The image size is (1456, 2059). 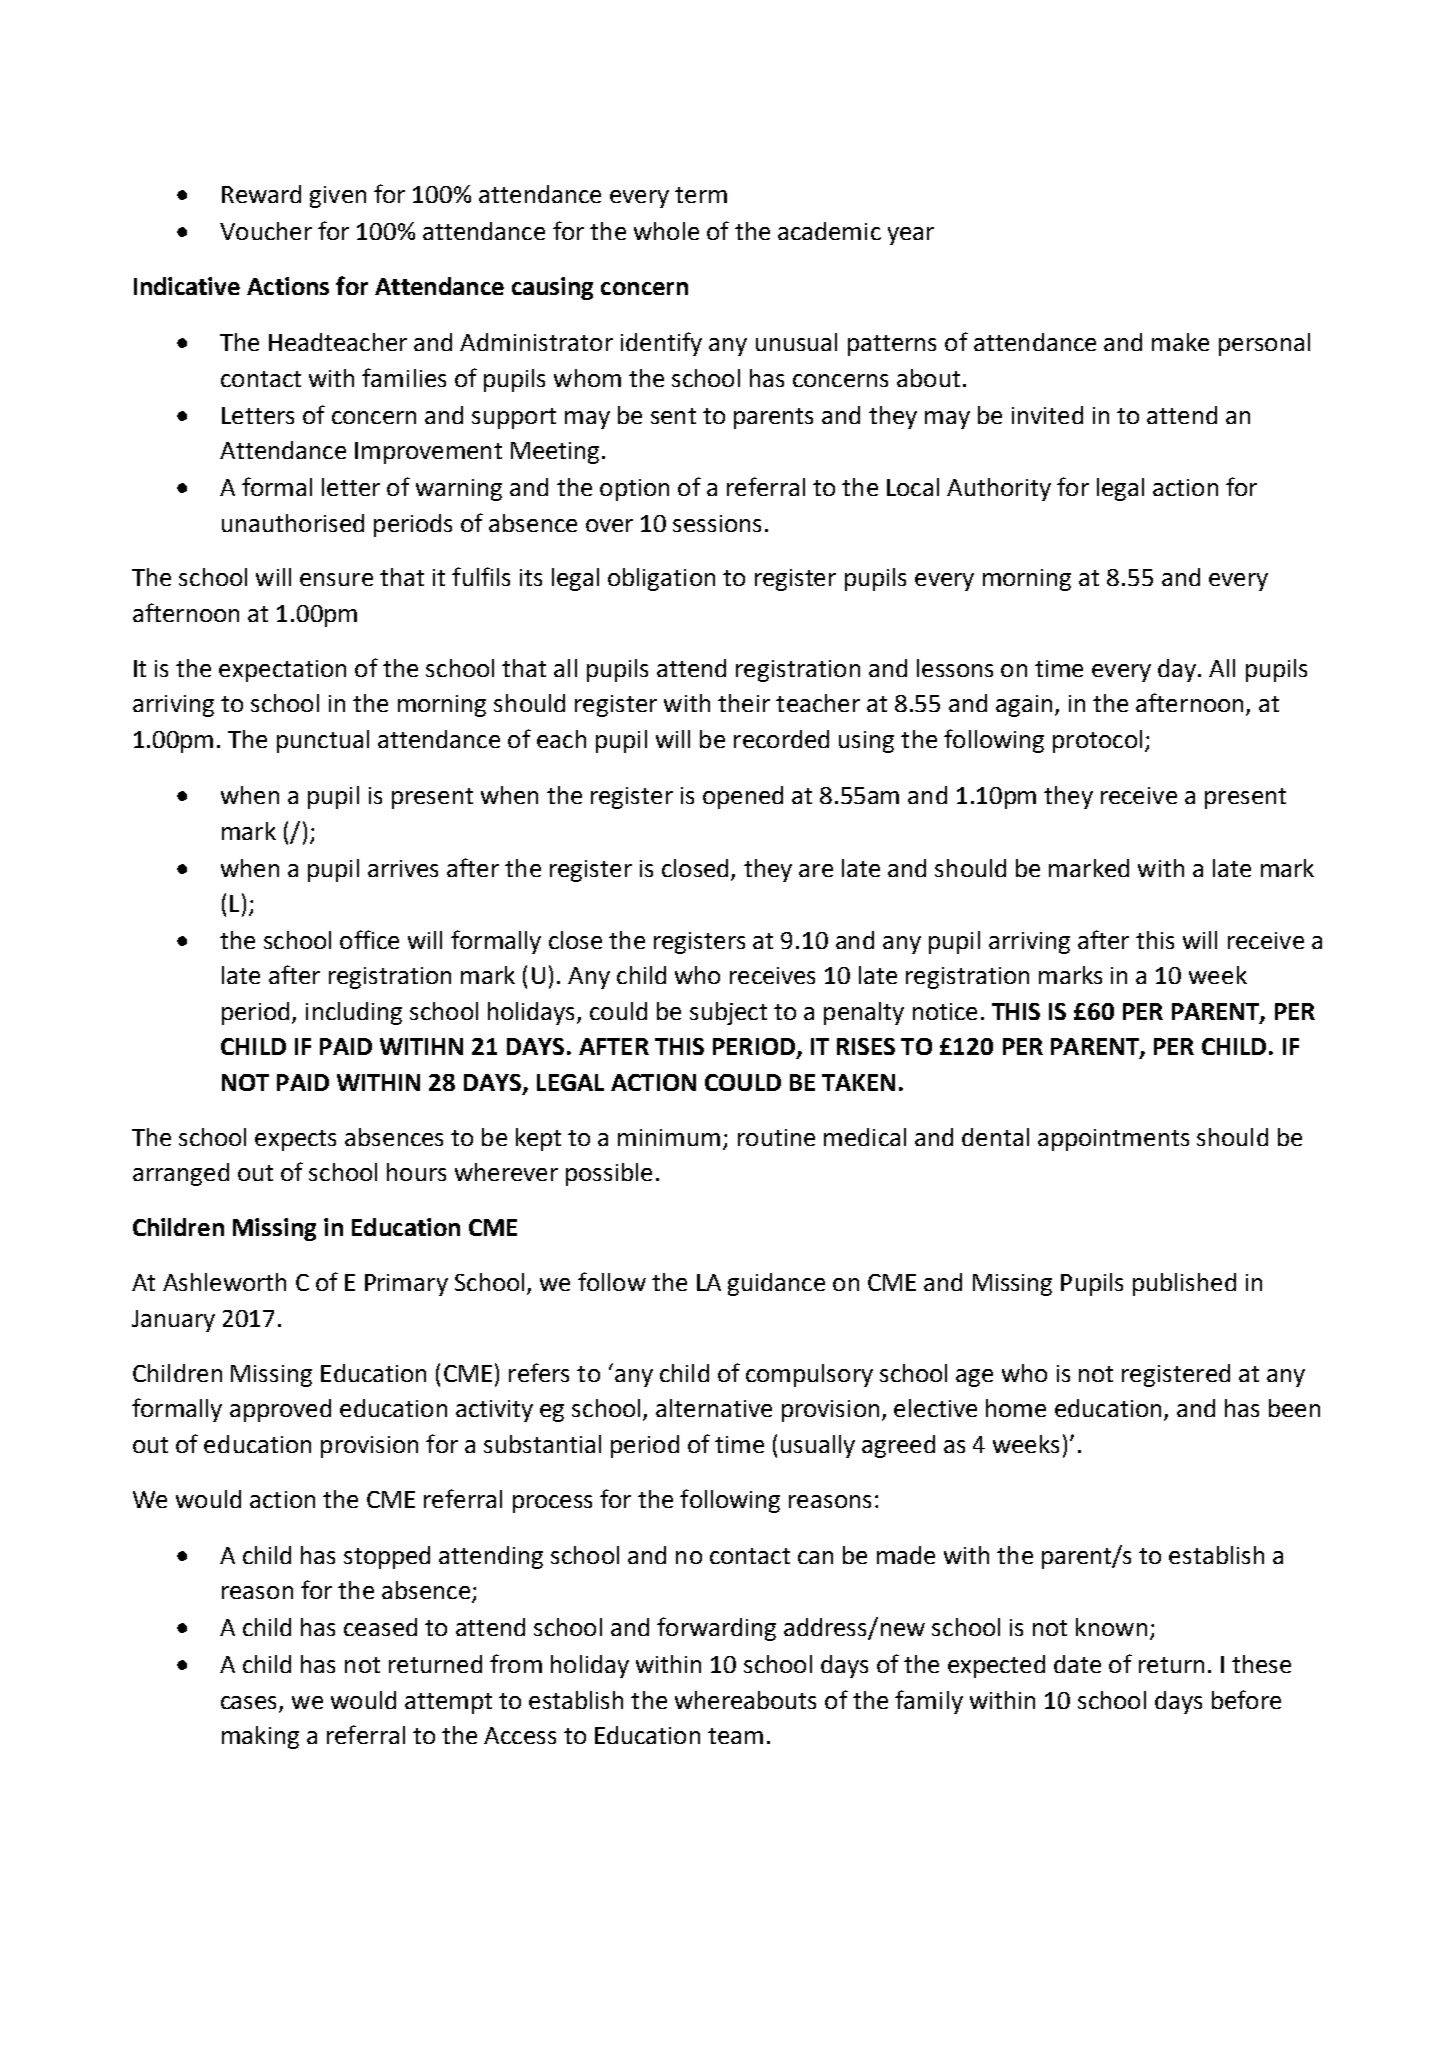 What do you see at coordinates (1184, 1284) in the screenshot?
I see `published` at bounding box center [1184, 1284].
